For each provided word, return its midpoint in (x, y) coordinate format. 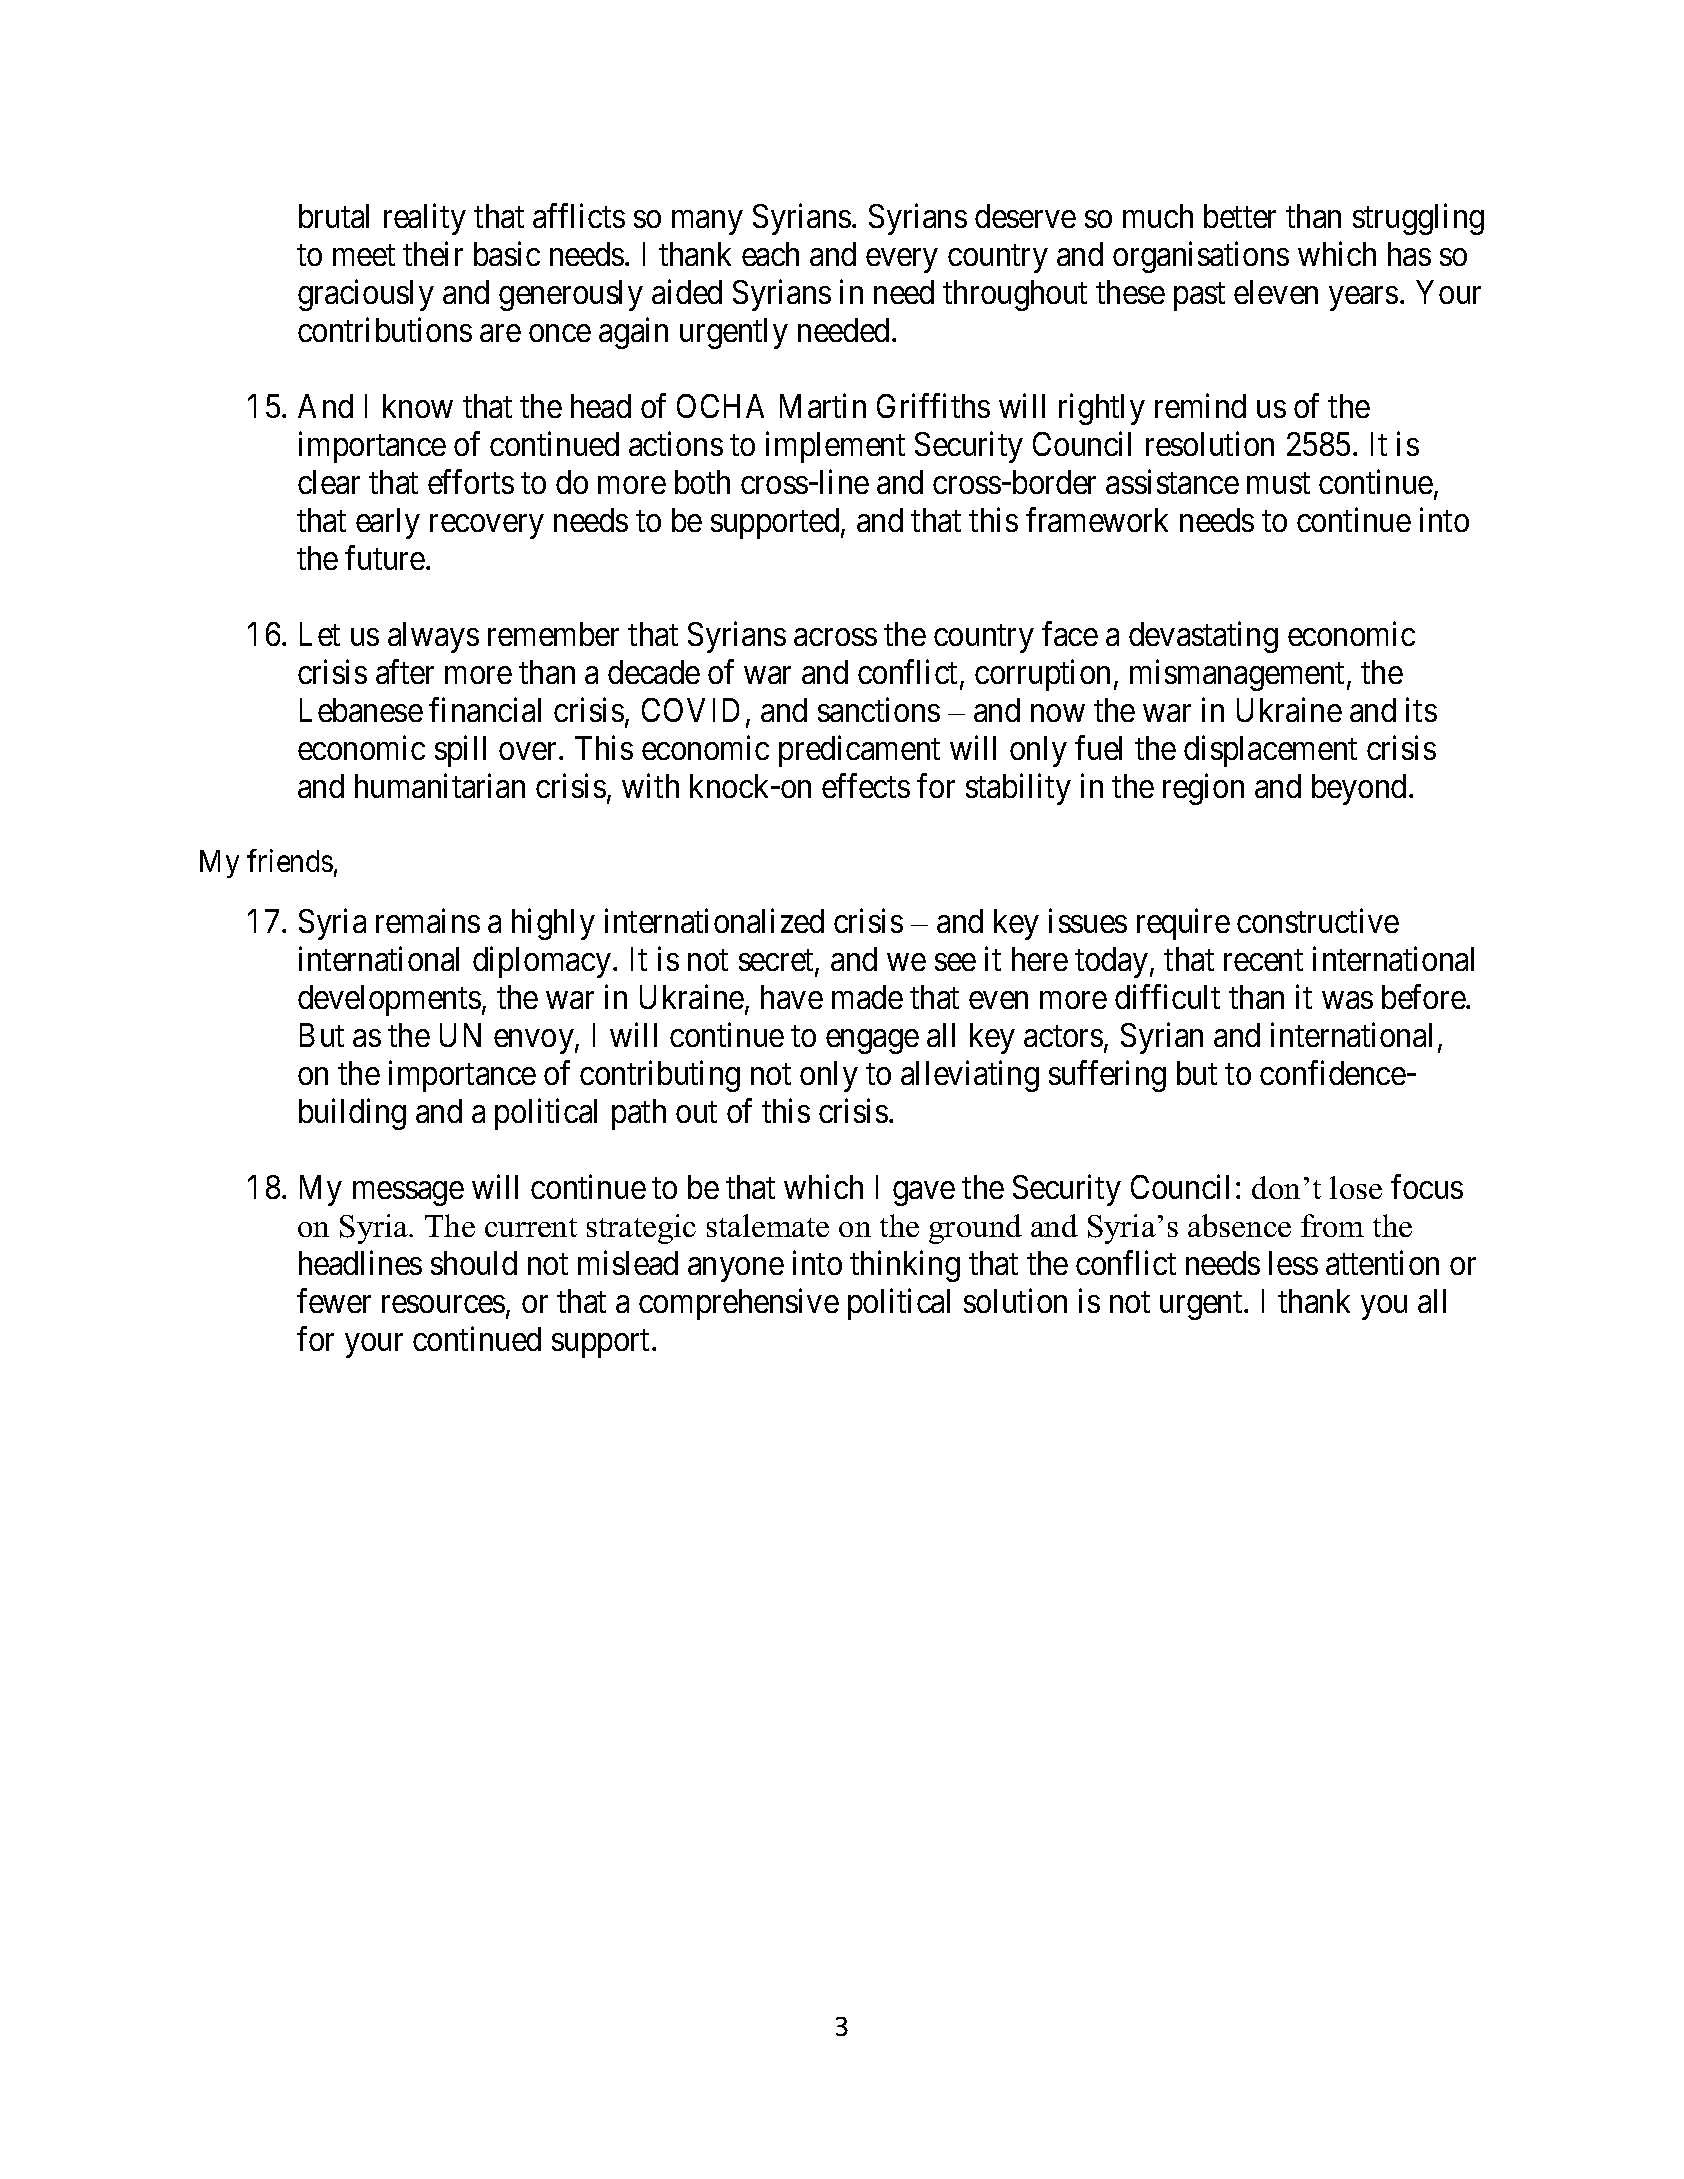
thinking (905, 1266)
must (1278, 483)
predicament (859, 751)
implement (835, 447)
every (901, 261)
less (1293, 1263)
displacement (1270, 751)
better (1240, 216)
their (433, 254)
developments (389, 1000)
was (1347, 1000)
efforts (471, 482)
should (474, 1263)
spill (460, 751)
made (867, 997)
